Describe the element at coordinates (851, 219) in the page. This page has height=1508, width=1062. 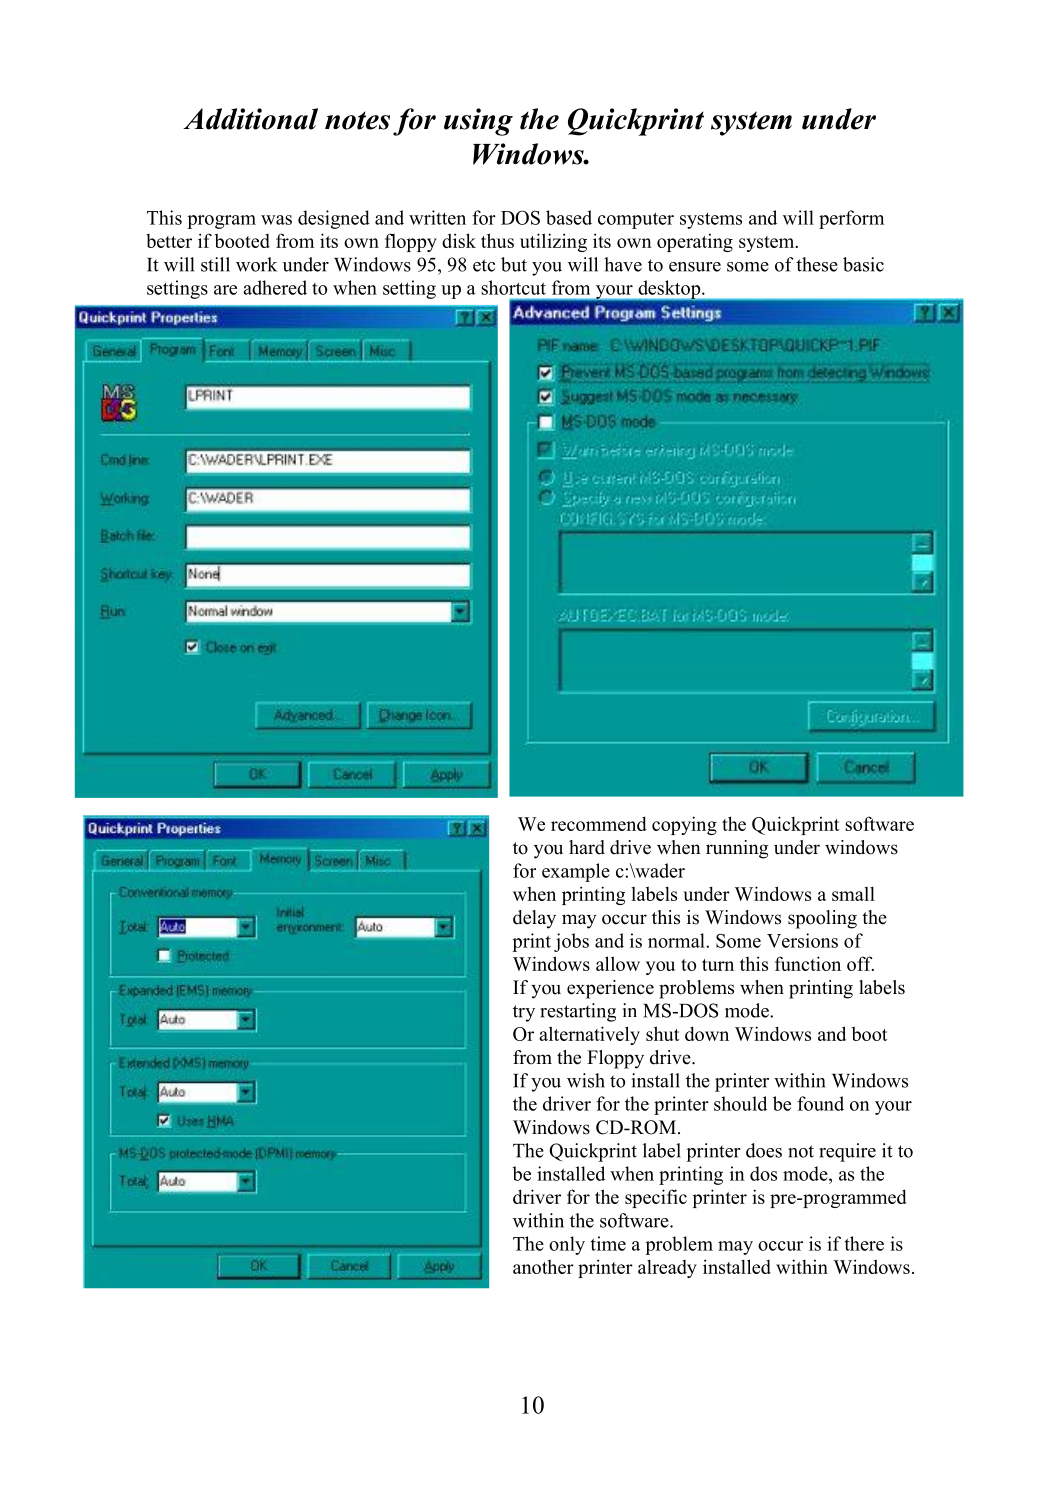
I see `perform` at that location.
